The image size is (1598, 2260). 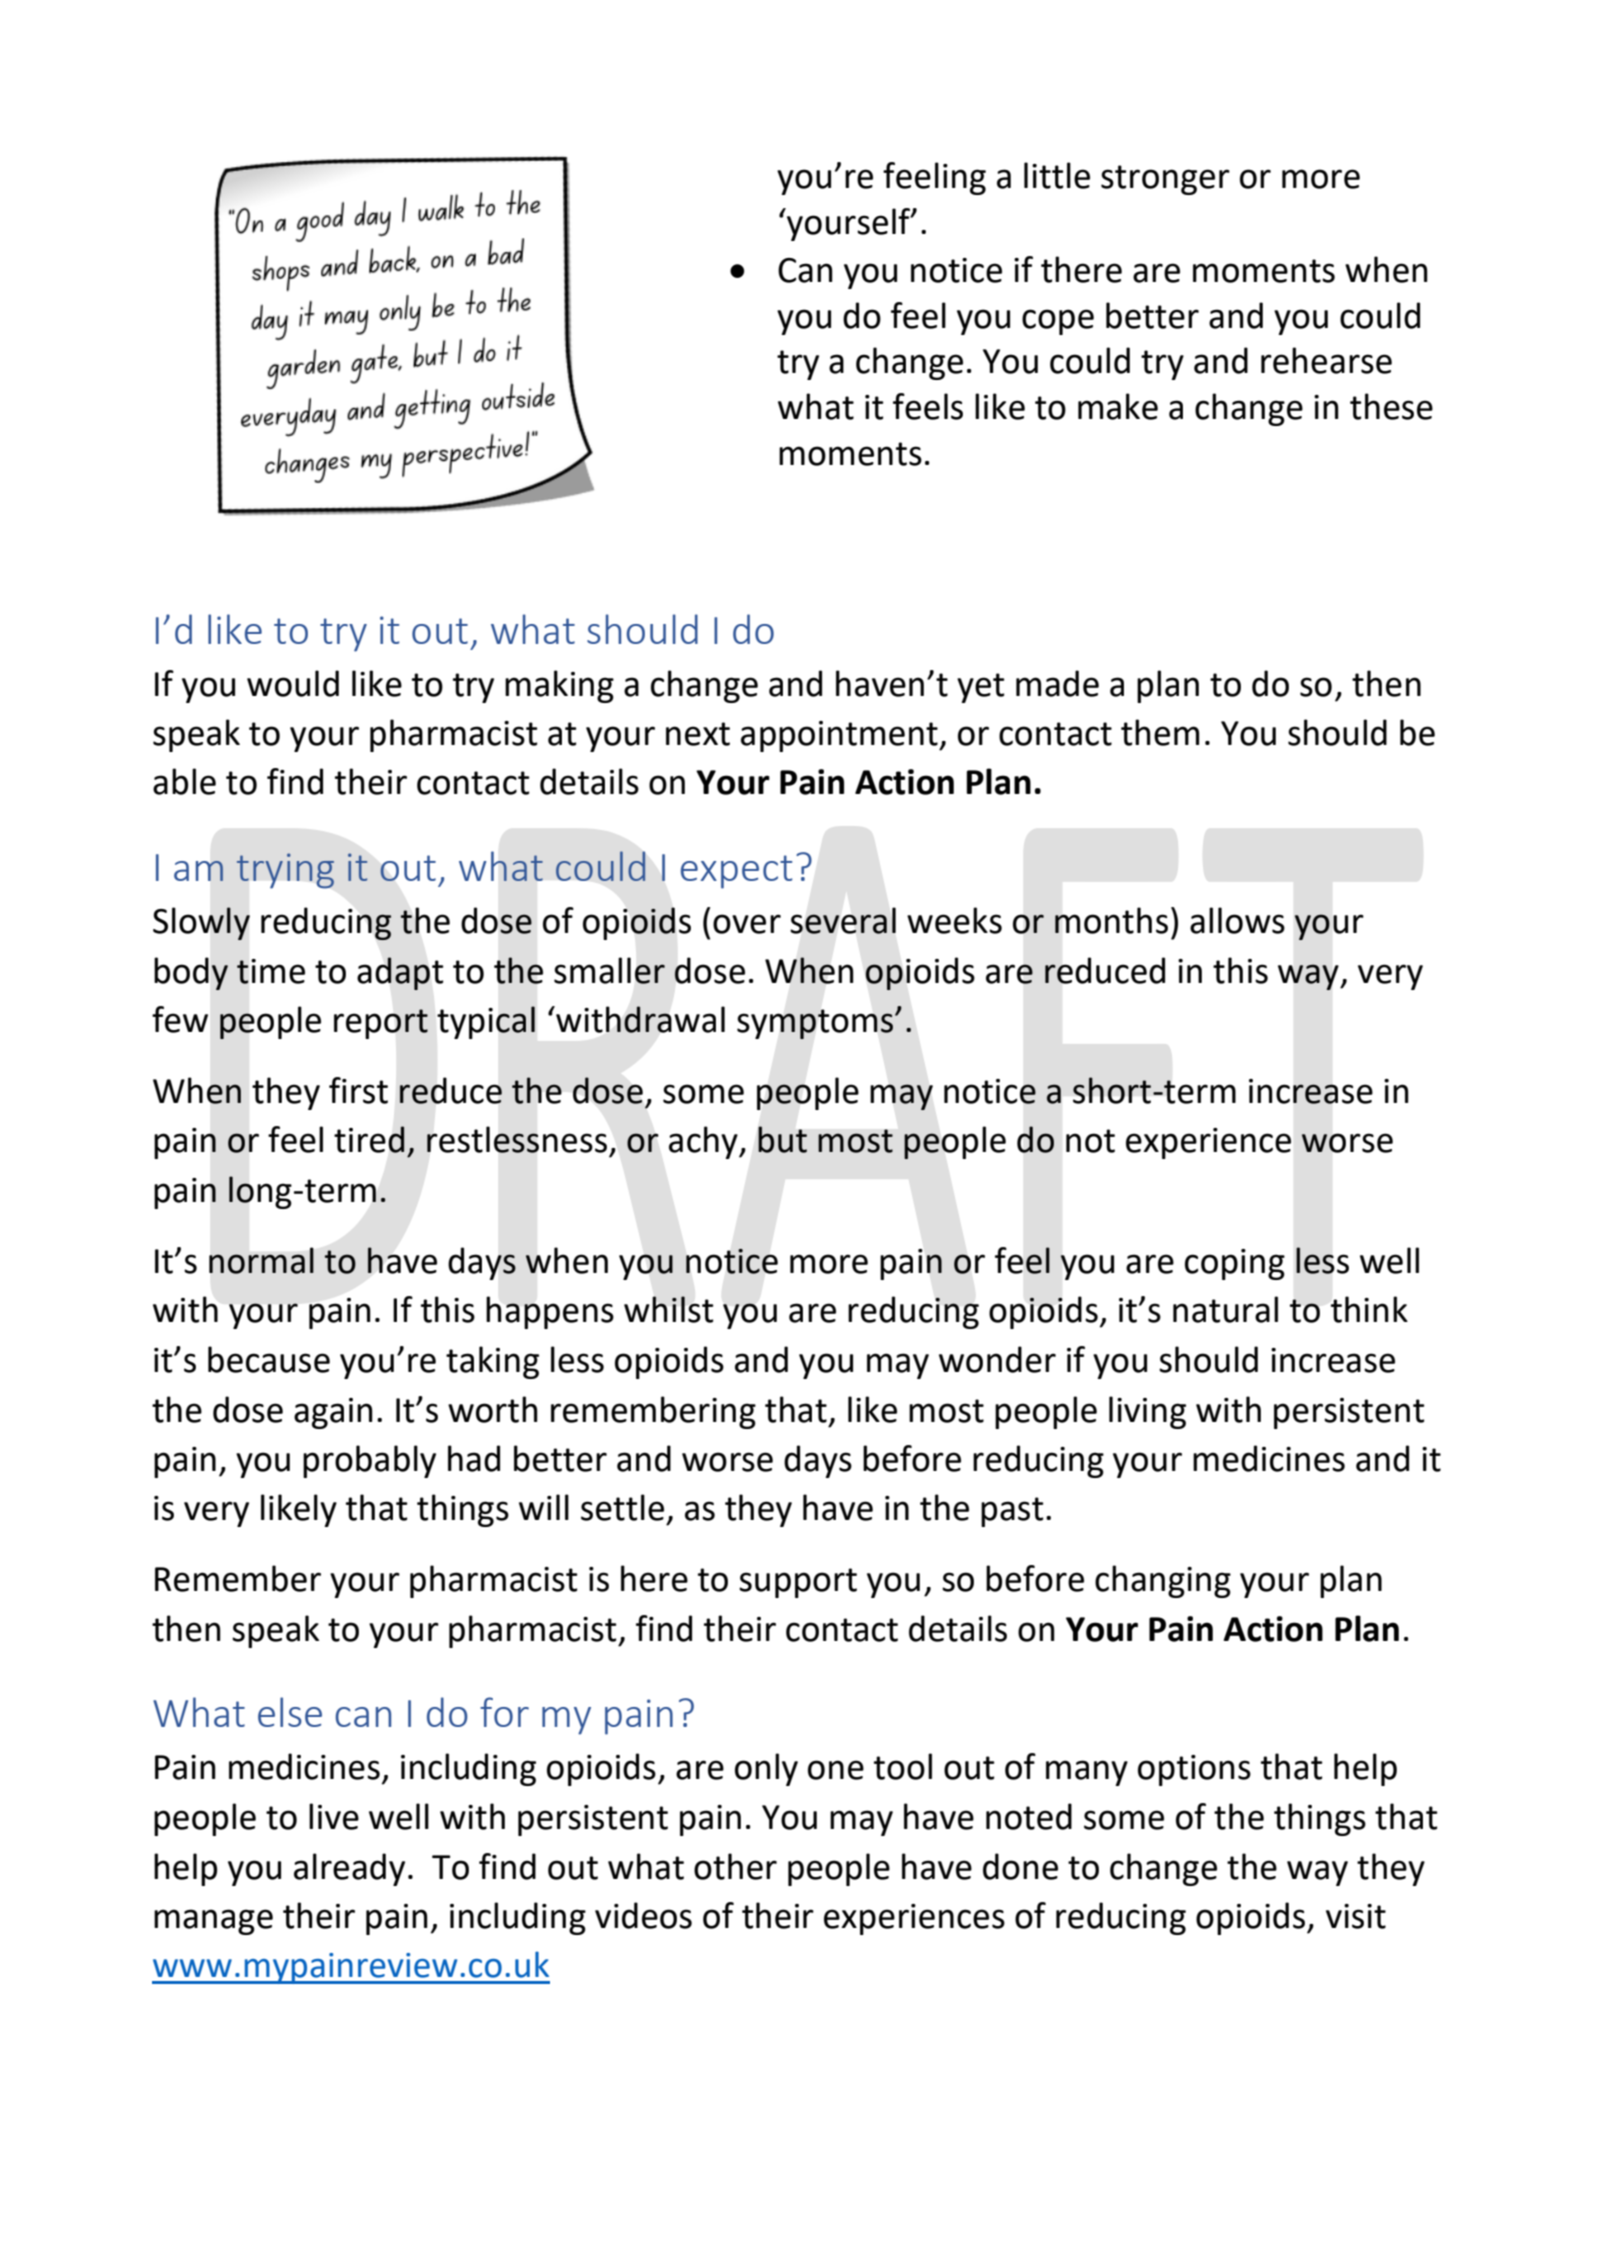 What do you see at coordinates (798, 1583) in the document?
I see `support` at bounding box center [798, 1583].
